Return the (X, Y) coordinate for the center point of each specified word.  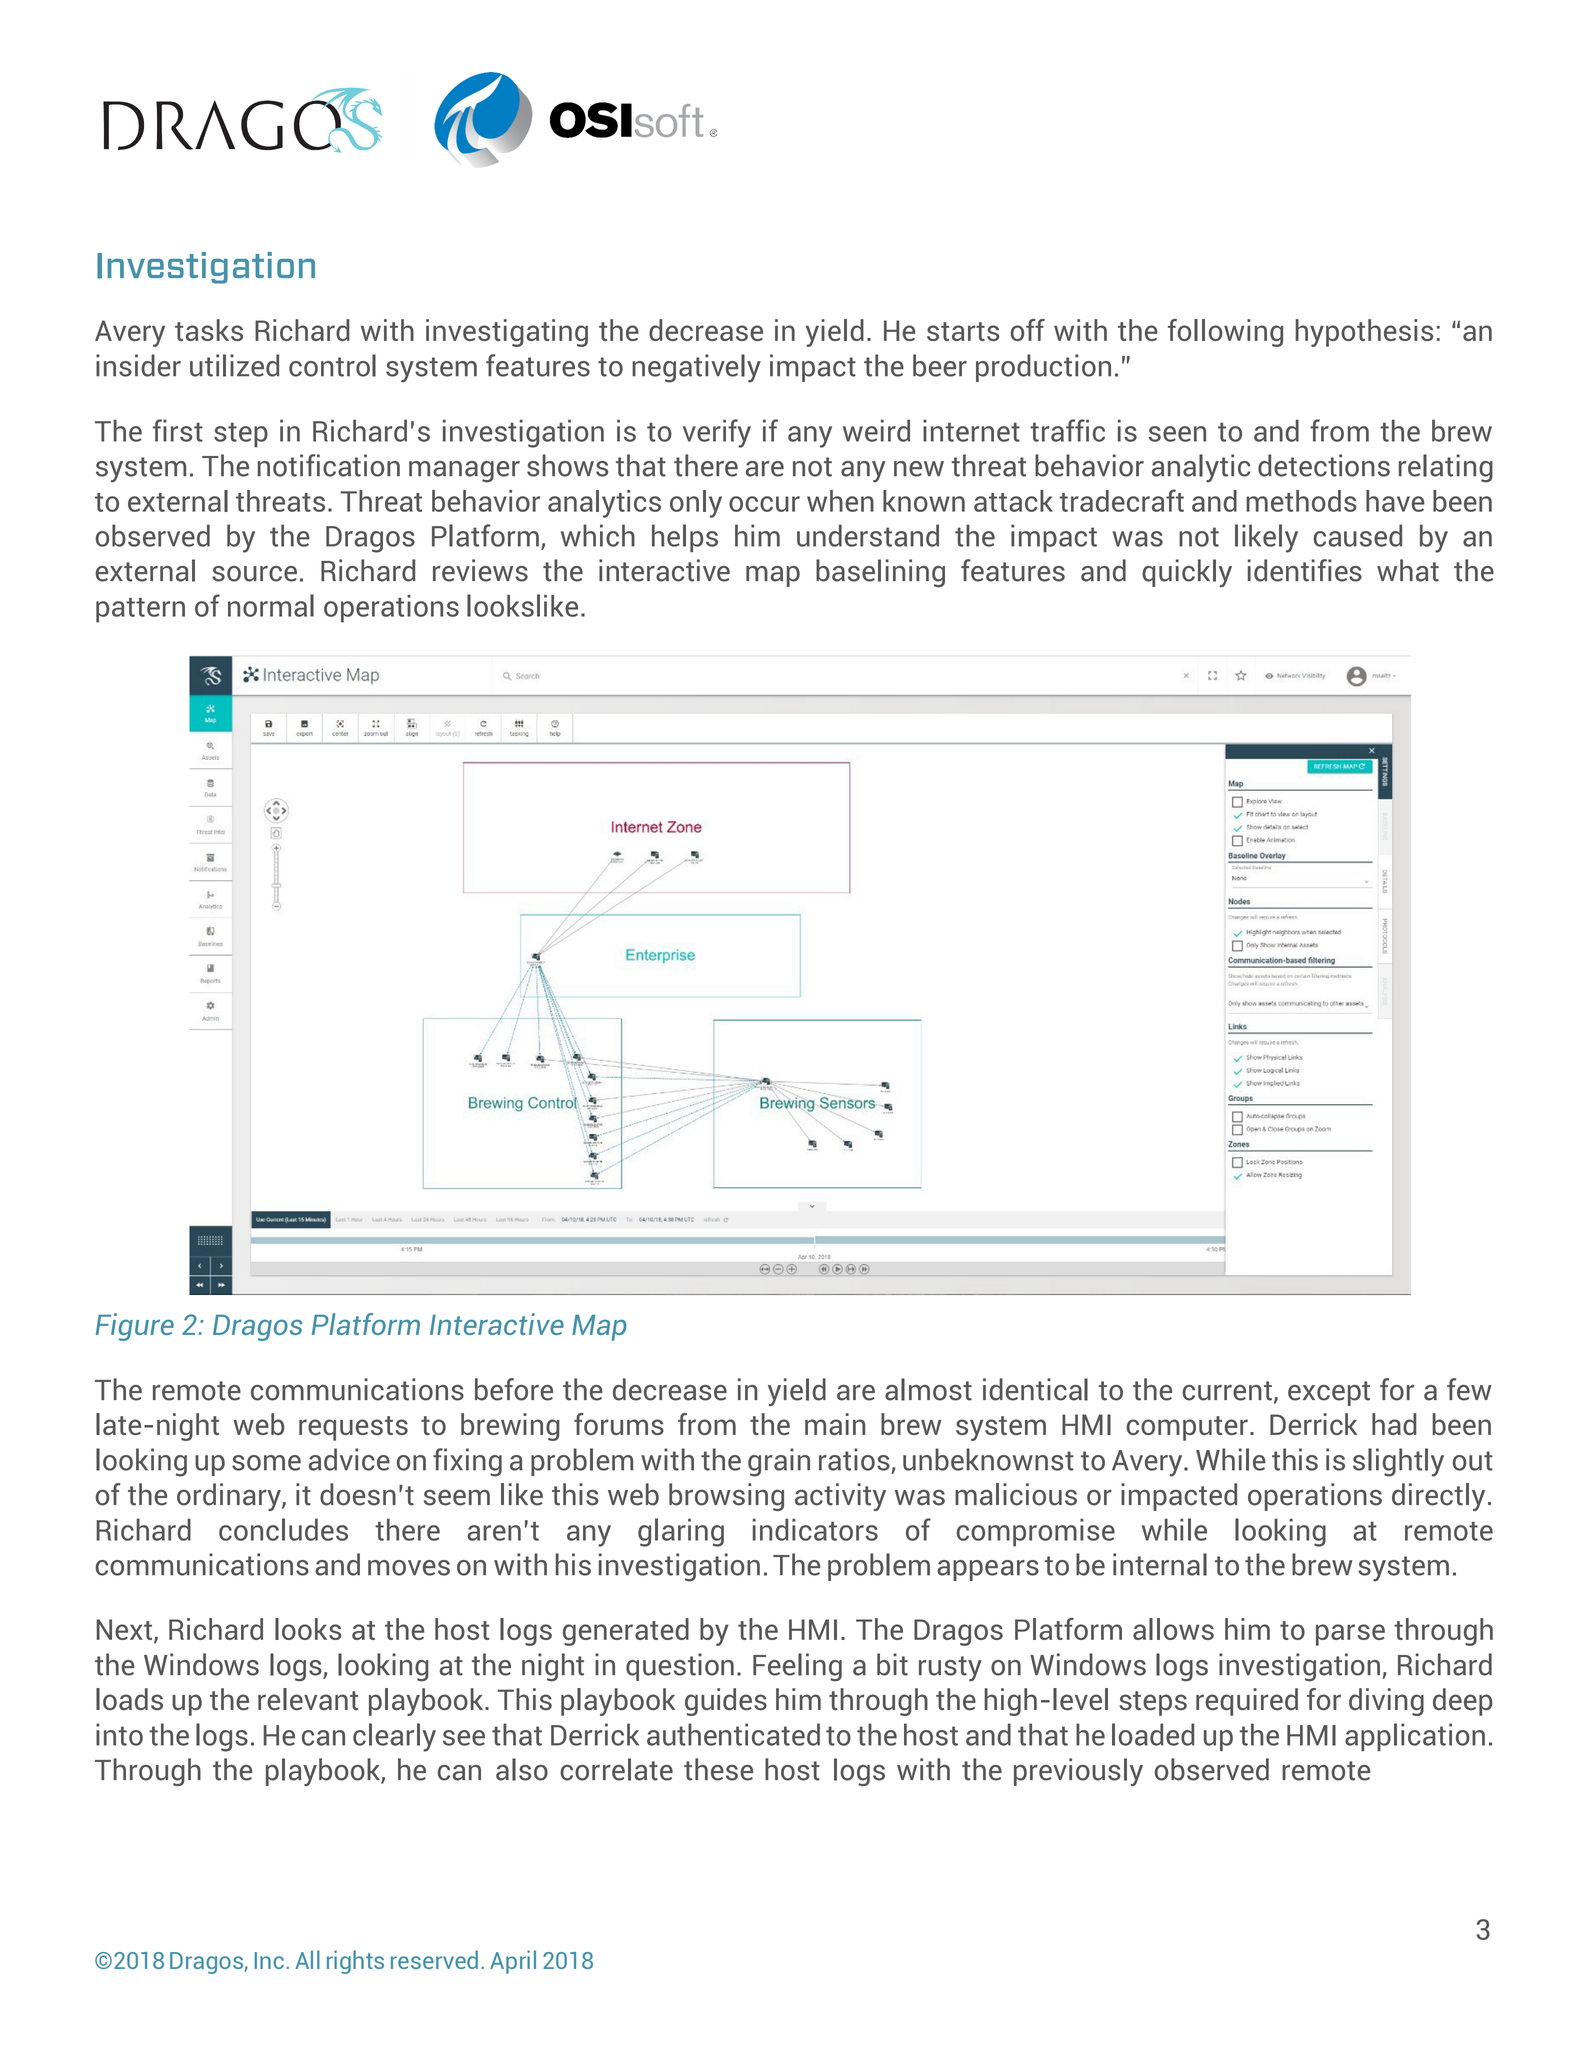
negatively (696, 368)
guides (726, 1702)
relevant (308, 1699)
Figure (135, 1327)
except (1329, 1393)
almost (928, 1389)
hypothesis (1364, 333)
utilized (234, 365)
